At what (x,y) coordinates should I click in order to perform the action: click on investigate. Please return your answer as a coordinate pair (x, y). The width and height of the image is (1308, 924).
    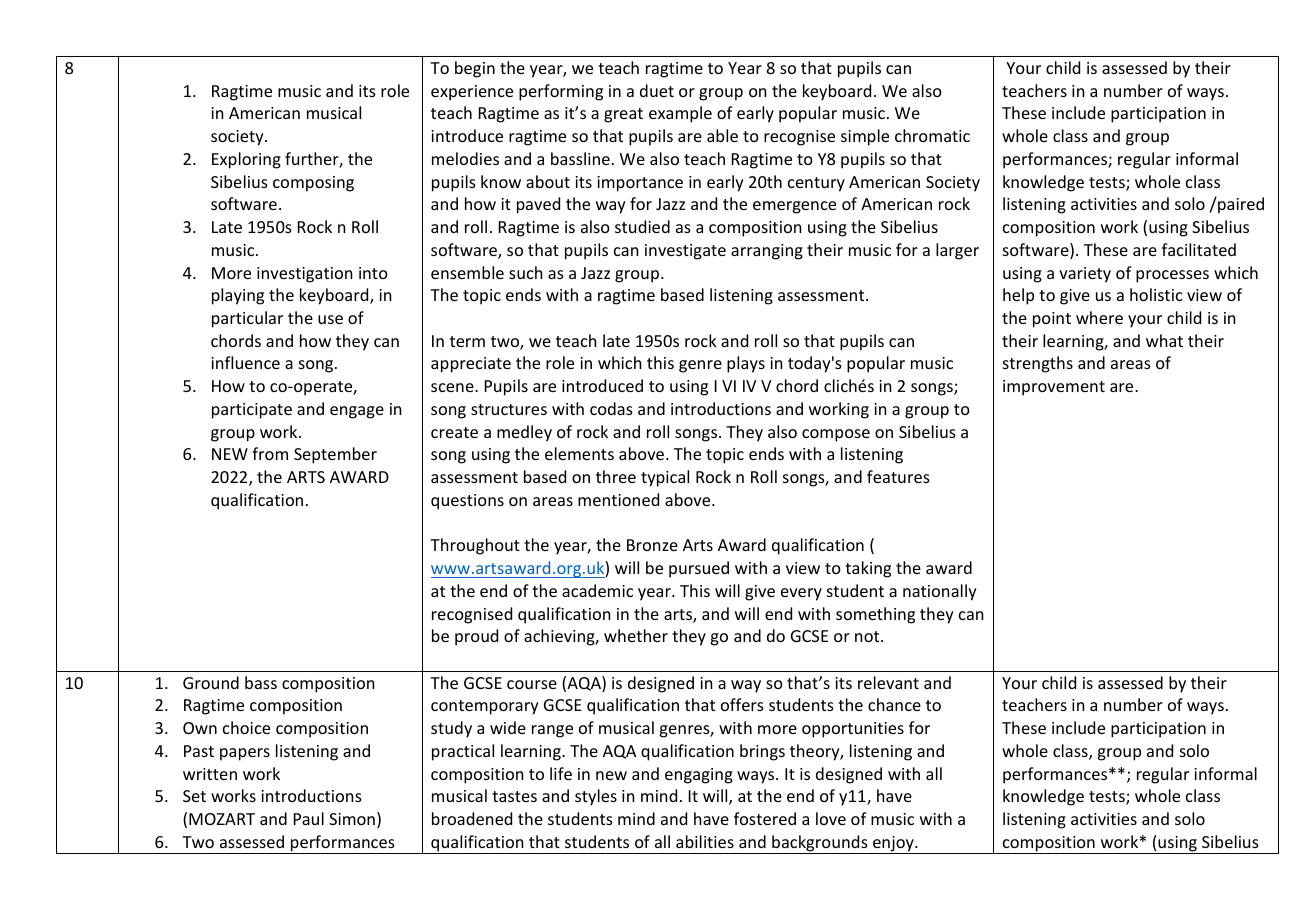
    Looking at the image, I should click on (685, 252).
